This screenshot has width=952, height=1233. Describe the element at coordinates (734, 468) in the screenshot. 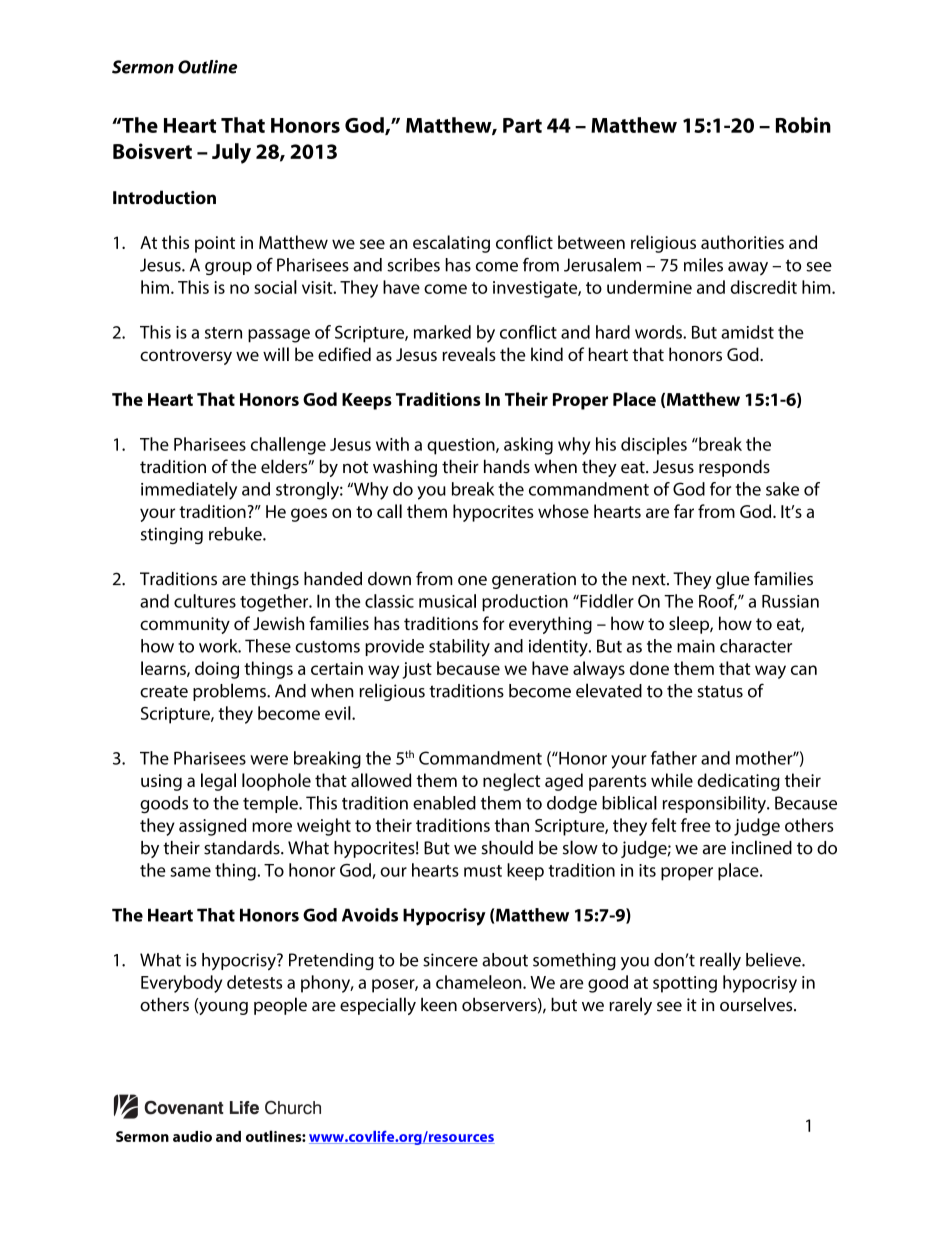

I see `responds` at that location.
